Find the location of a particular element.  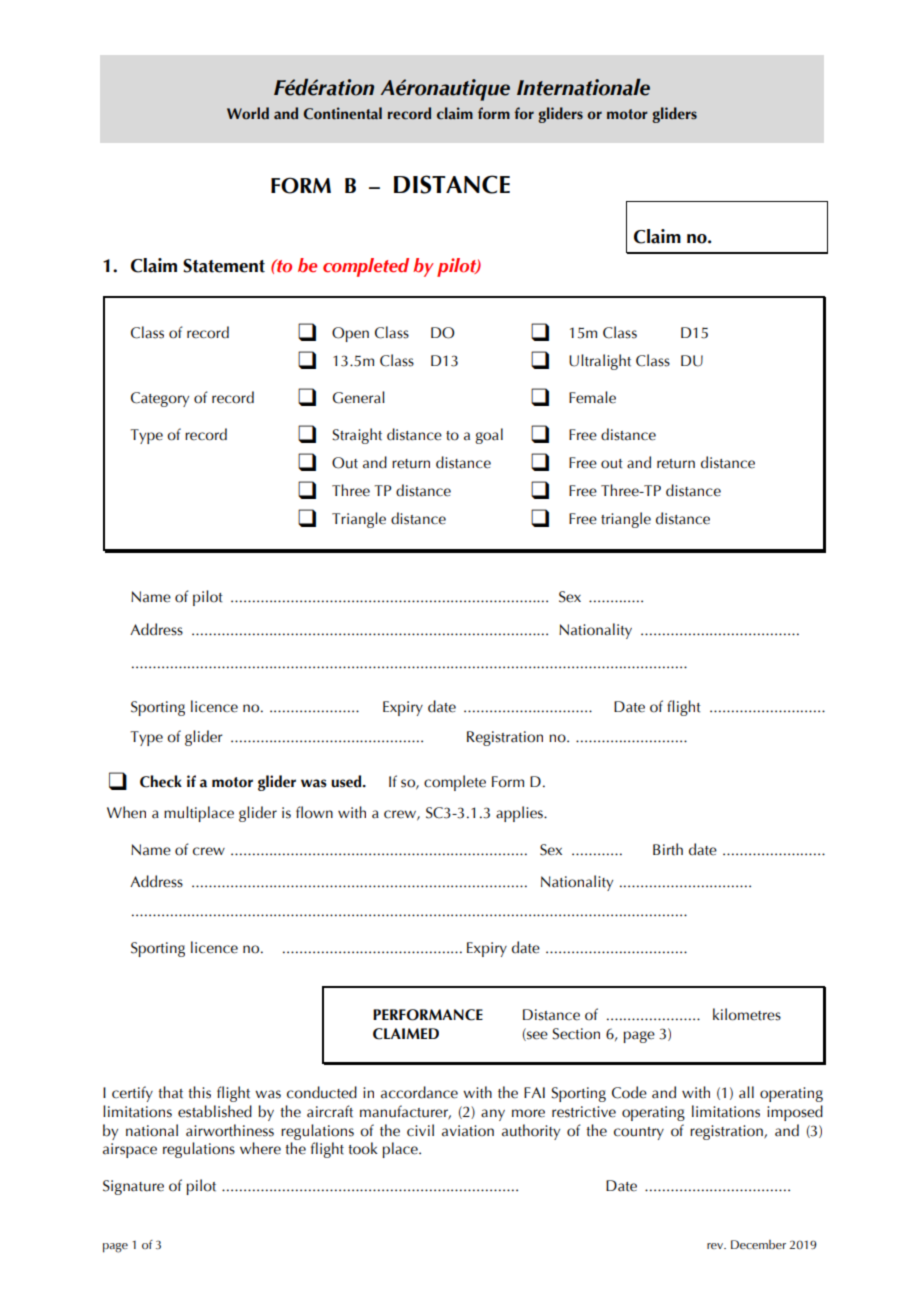

Birth is located at coordinates (668, 849).
